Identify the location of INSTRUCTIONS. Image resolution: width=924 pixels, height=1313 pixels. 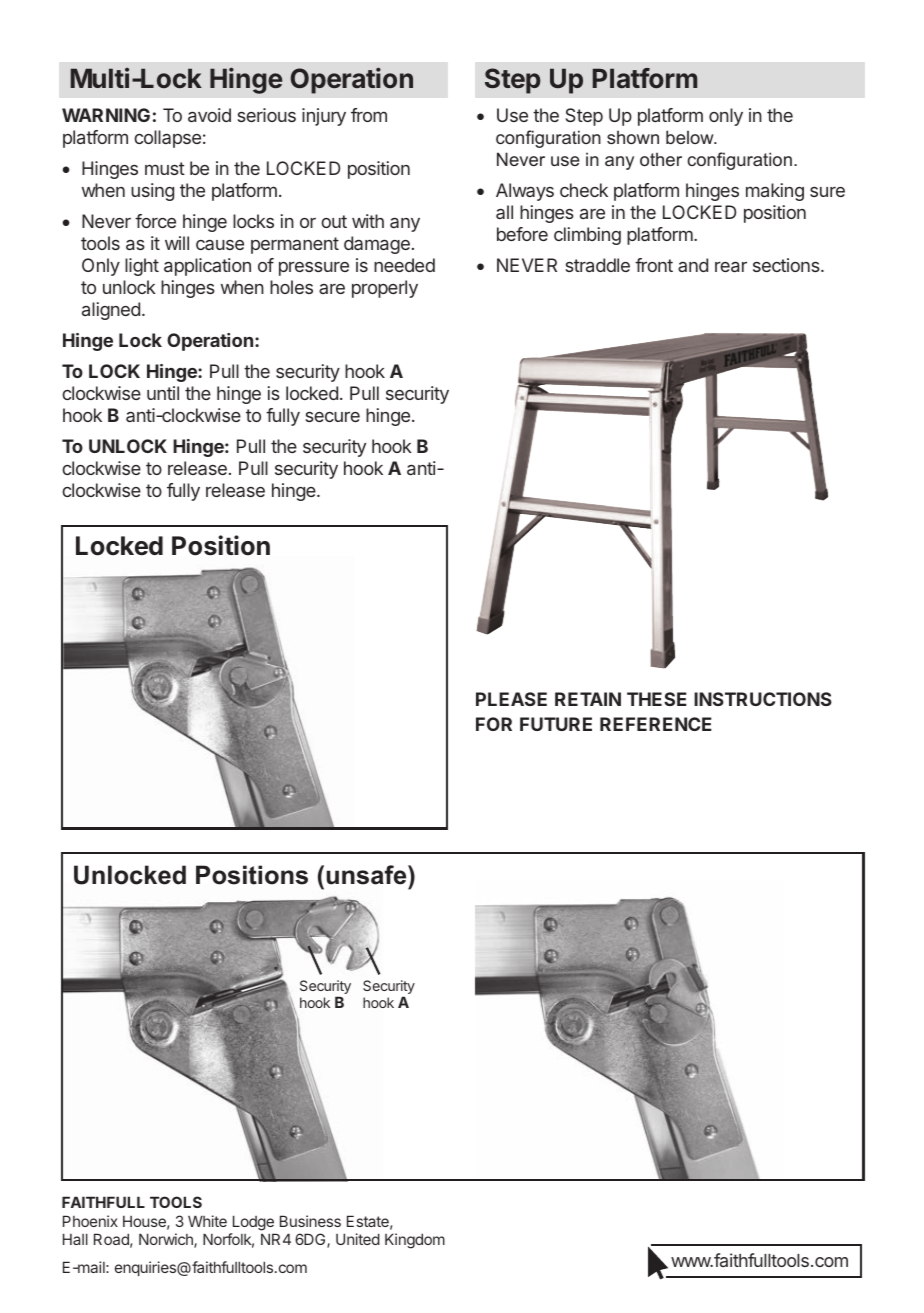
(763, 699).
